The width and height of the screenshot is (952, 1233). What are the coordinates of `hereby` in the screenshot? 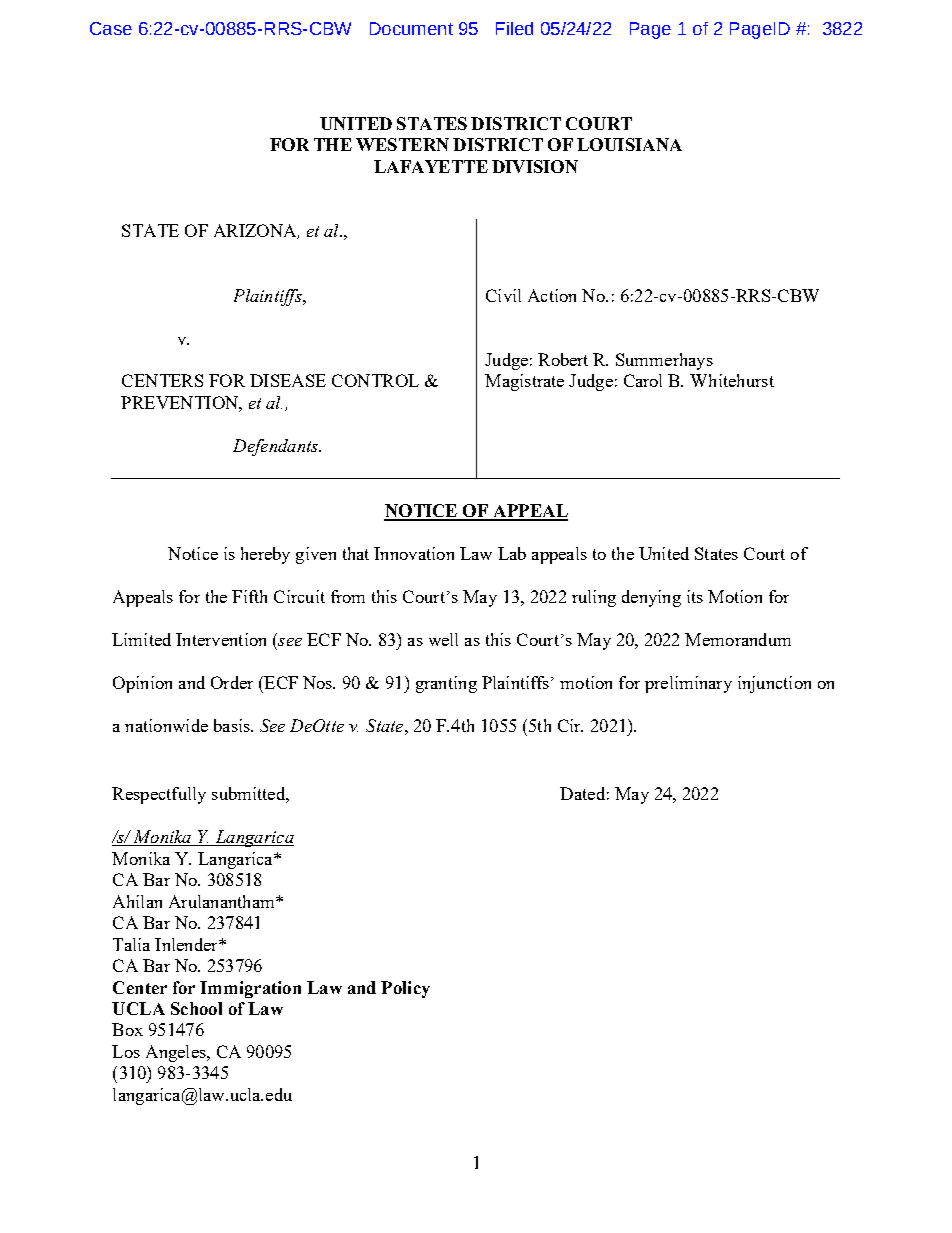 It's located at (265, 555).
